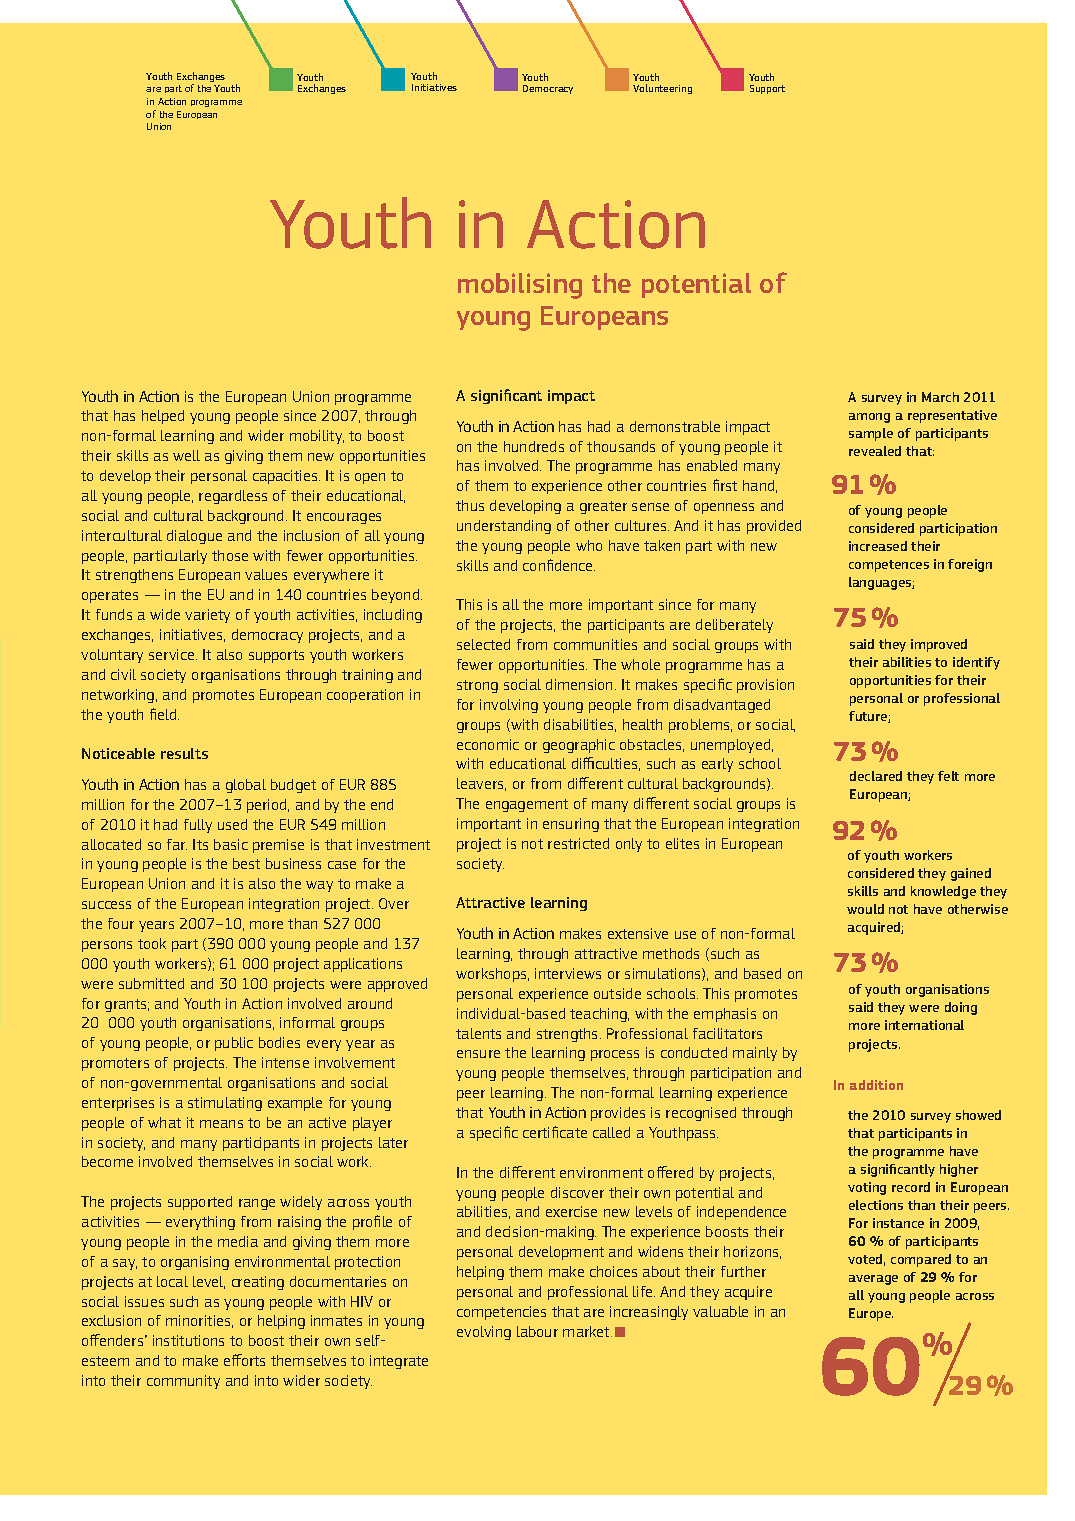 The width and height of the document is (1075, 1521). Describe the element at coordinates (537, 1331) in the document. I see `labour` at that location.
